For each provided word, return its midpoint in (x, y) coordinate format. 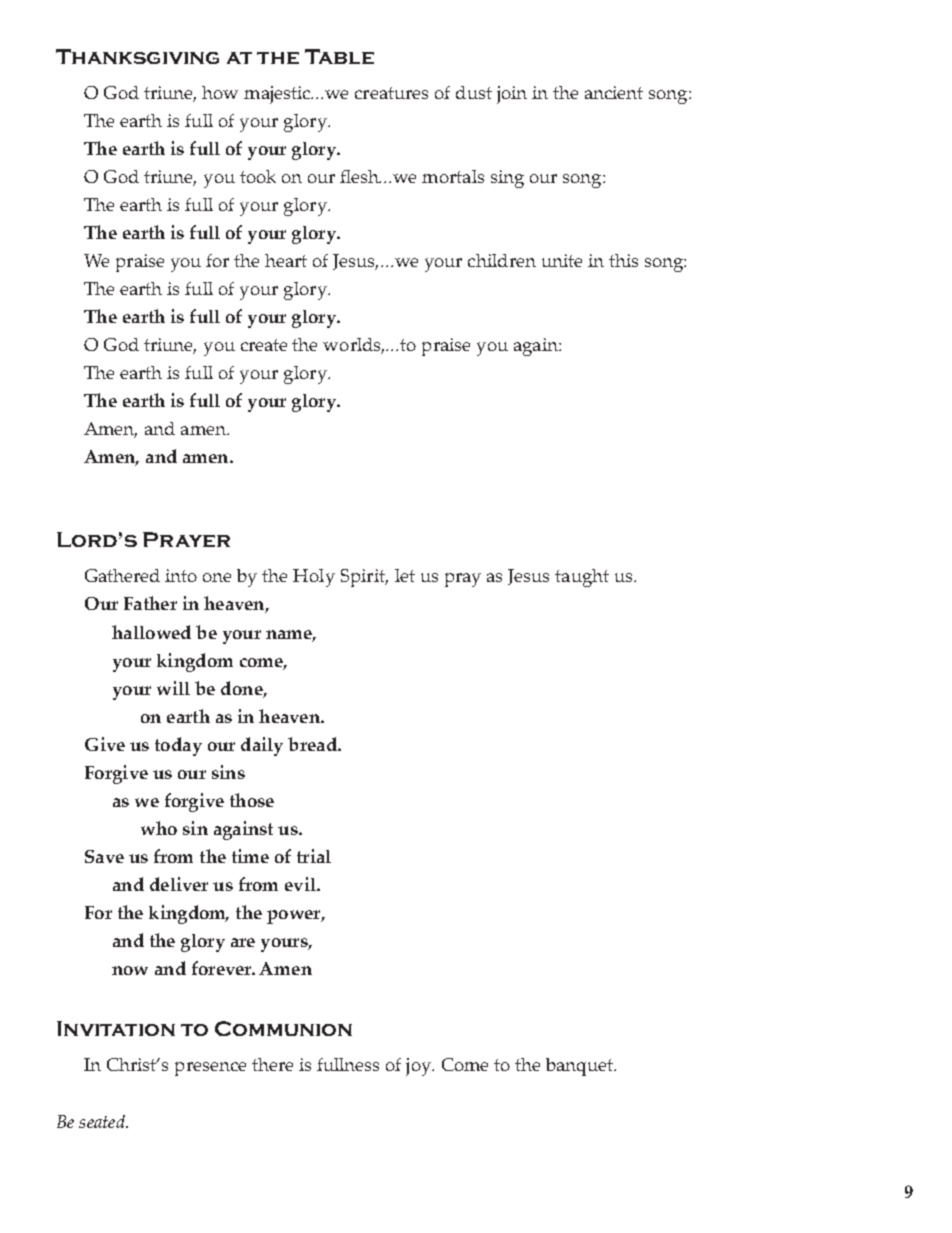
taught (582, 578)
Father (150, 603)
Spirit (364, 578)
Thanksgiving (137, 56)
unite (562, 260)
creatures (391, 93)
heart (286, 260)
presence (210, 1069)
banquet (580, 1067)
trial (314, 856)
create (264, 345)
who (159, 828)
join (512, 95)
